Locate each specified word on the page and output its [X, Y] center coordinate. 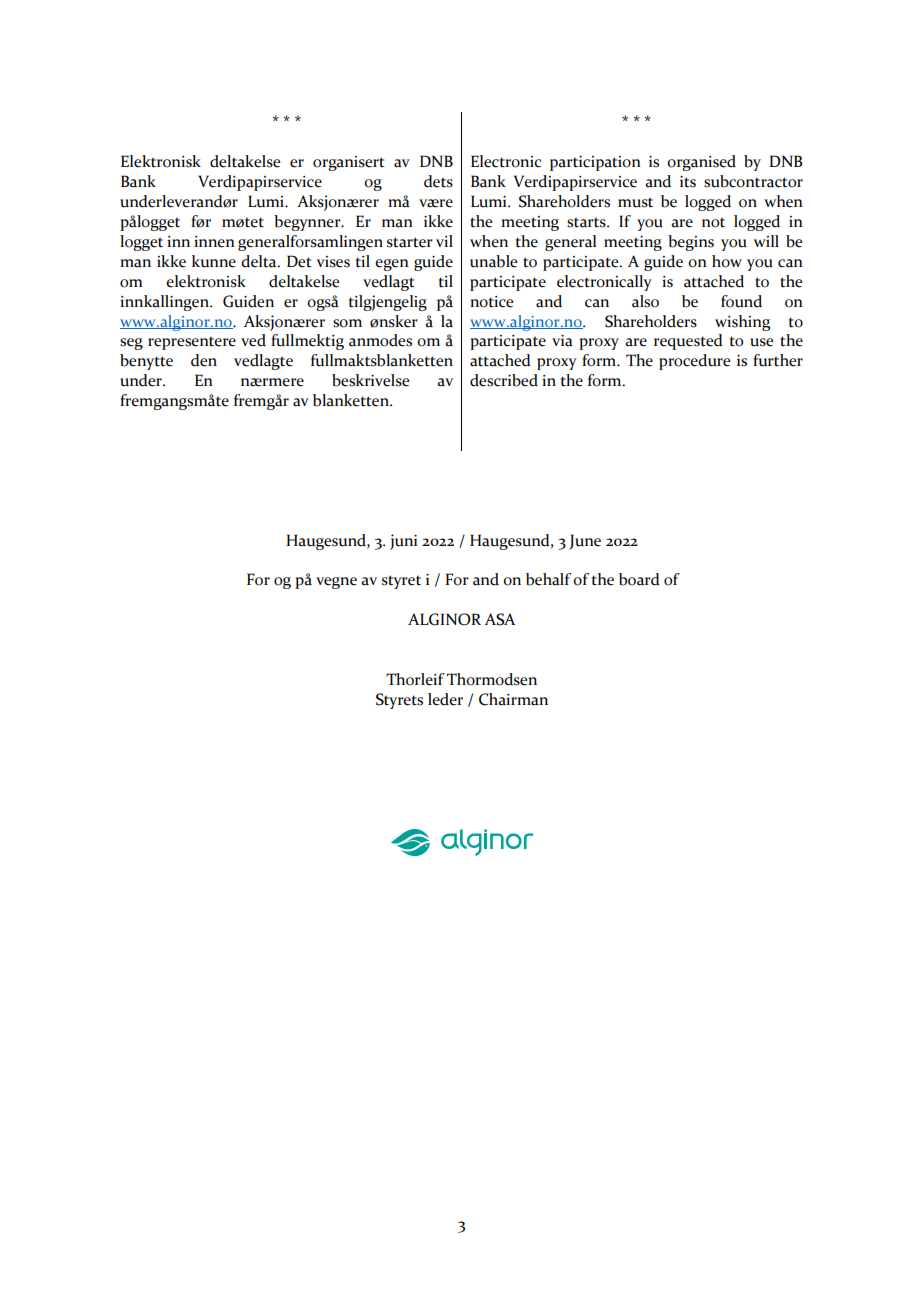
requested [688, 342]
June [585, 541]
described [504, 380]
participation [595, 163]
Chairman [513, 699]
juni [403, 542]
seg [131, 344]
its [688, 182]
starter [409, 242]
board [639, 579]
